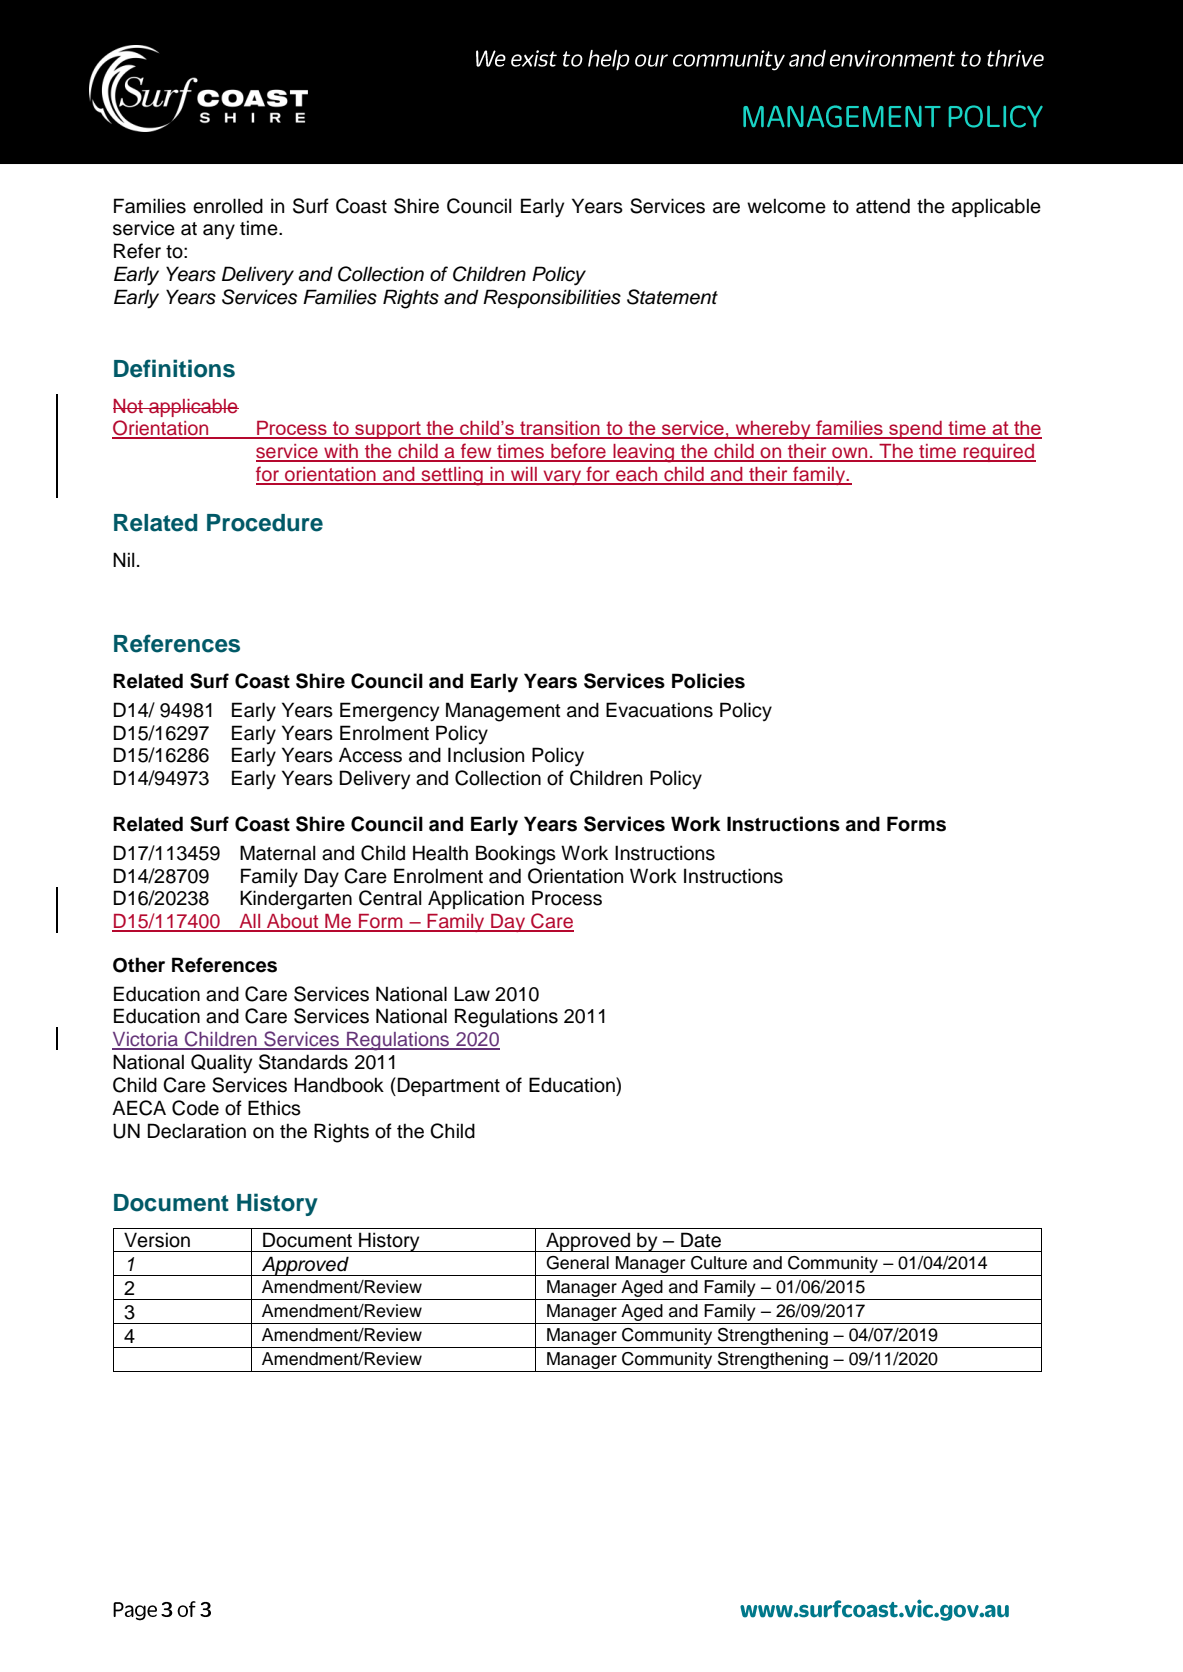 This screenshot has width=1183, height=1672. Describe the element at coordinates (472, 994) in the screenshot. I see `Law` at that location.
